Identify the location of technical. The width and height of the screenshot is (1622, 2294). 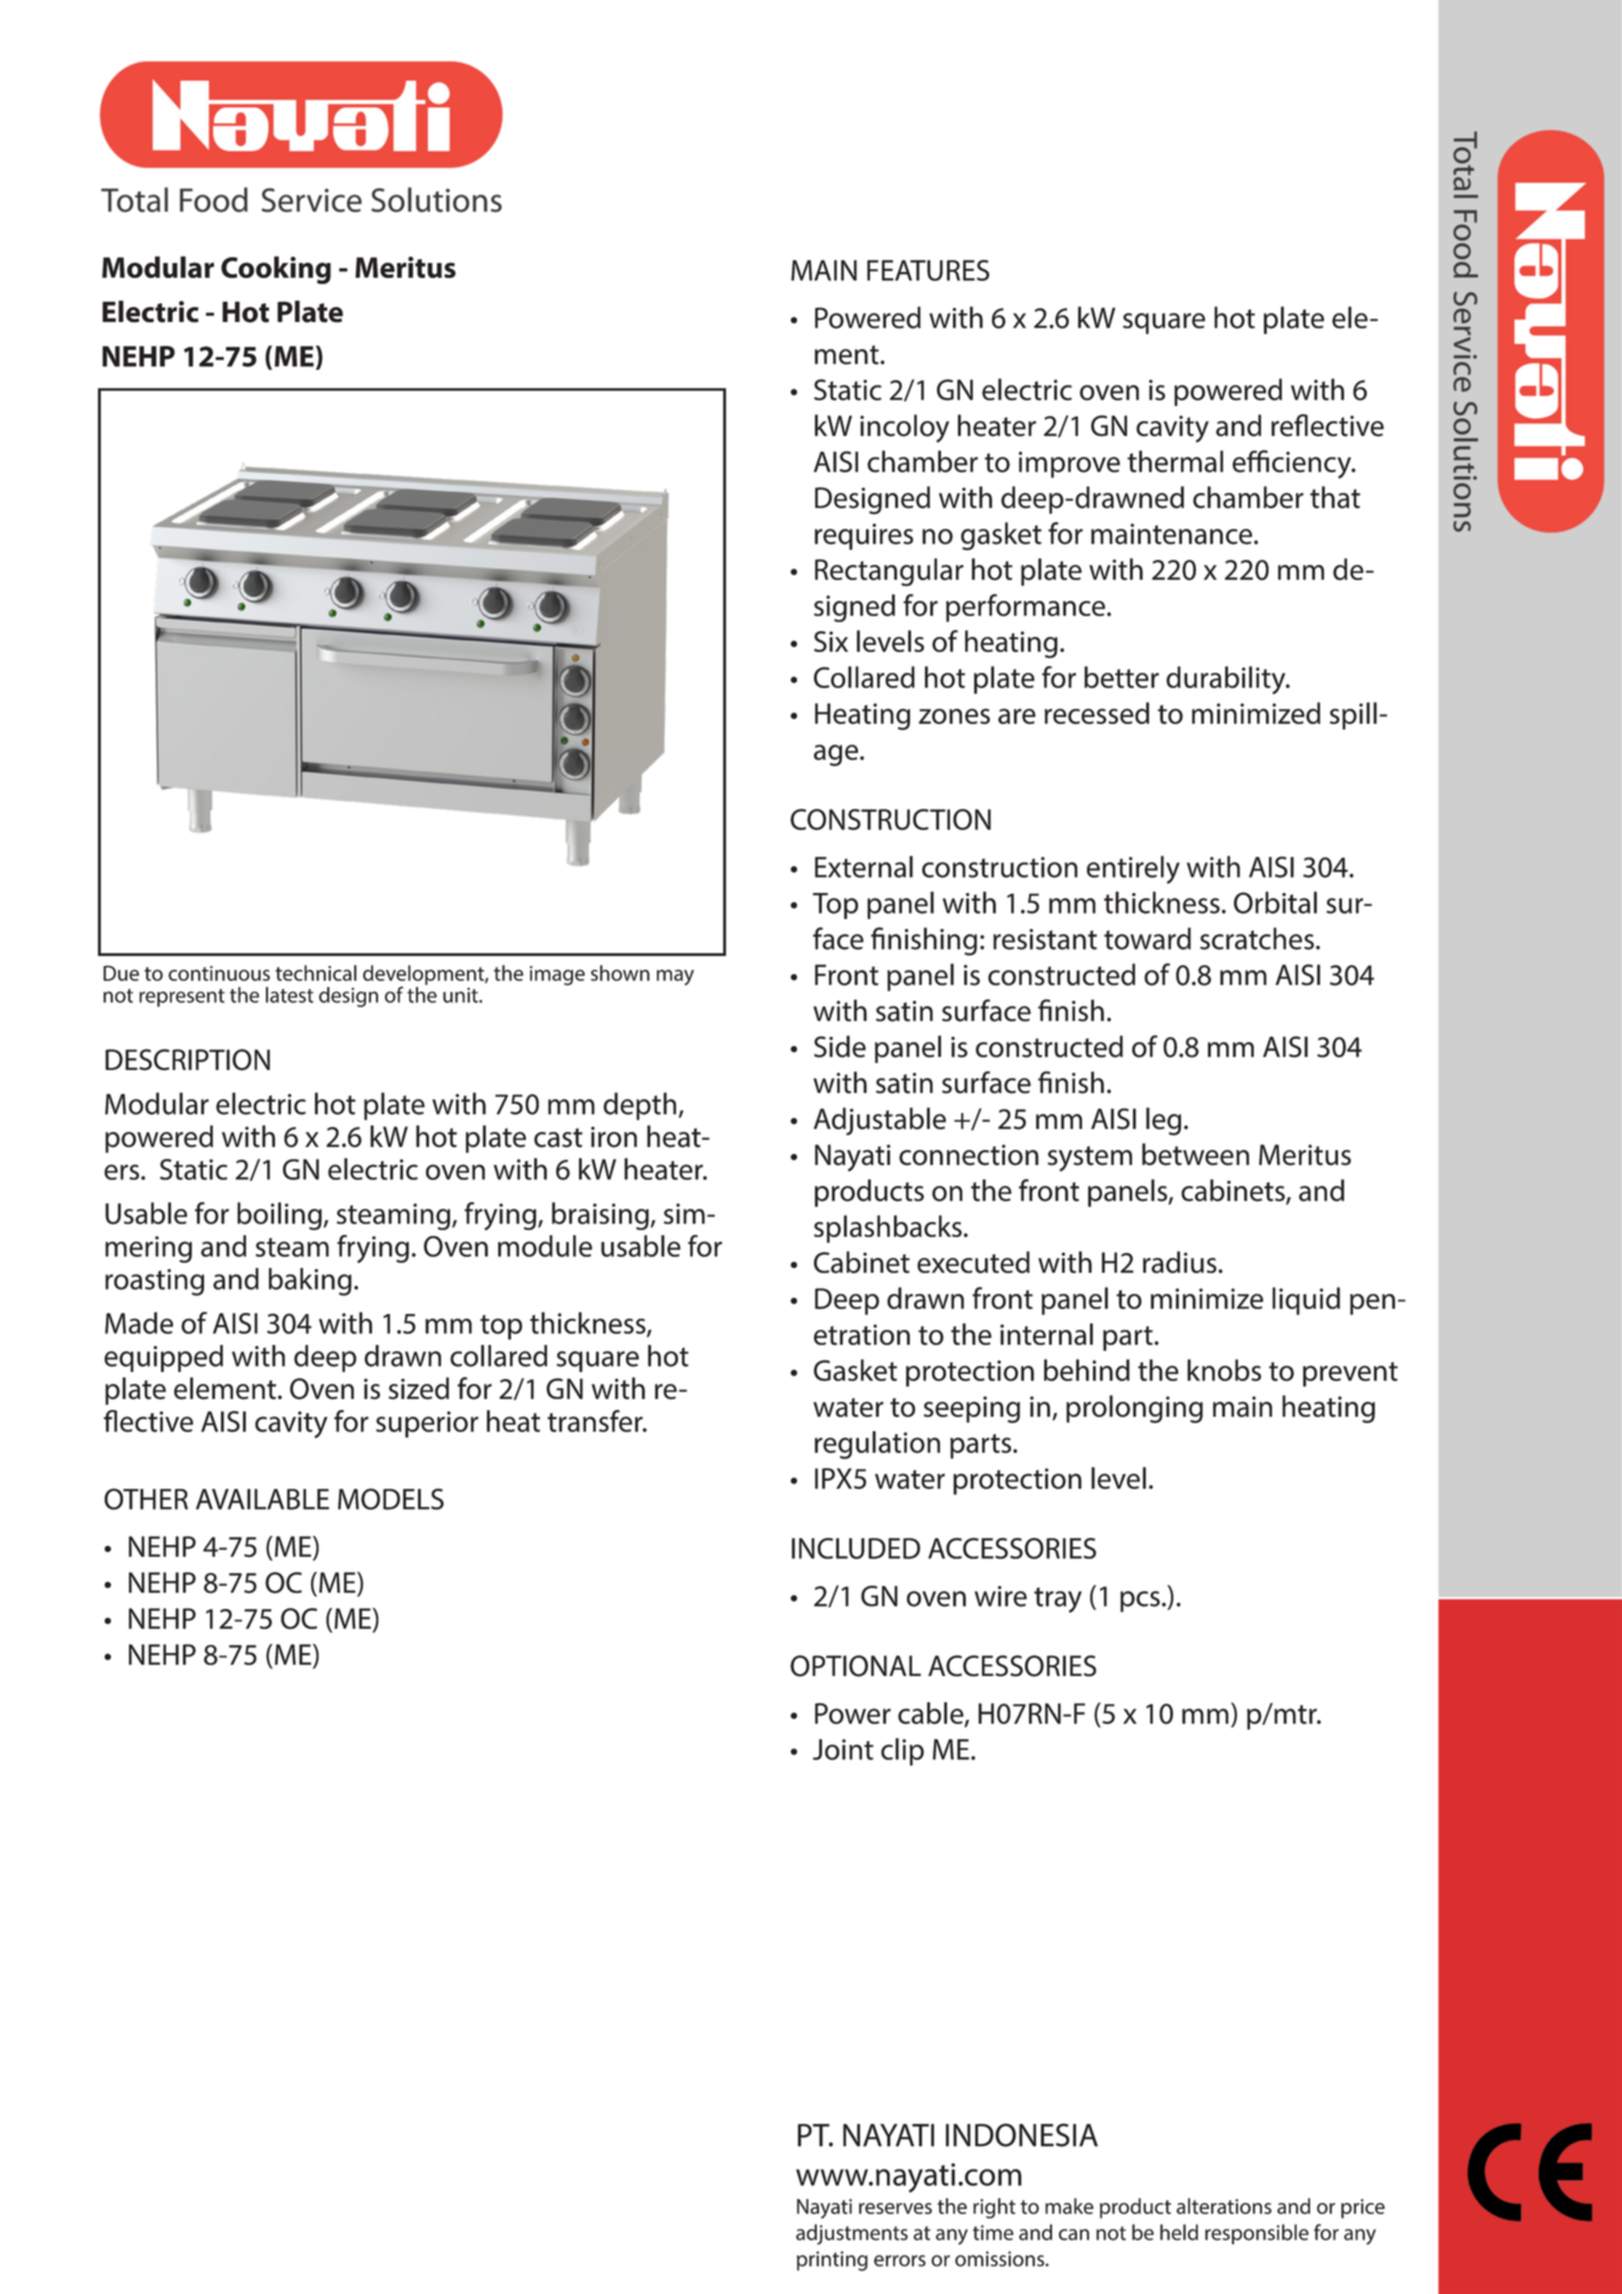
(316, 973).
